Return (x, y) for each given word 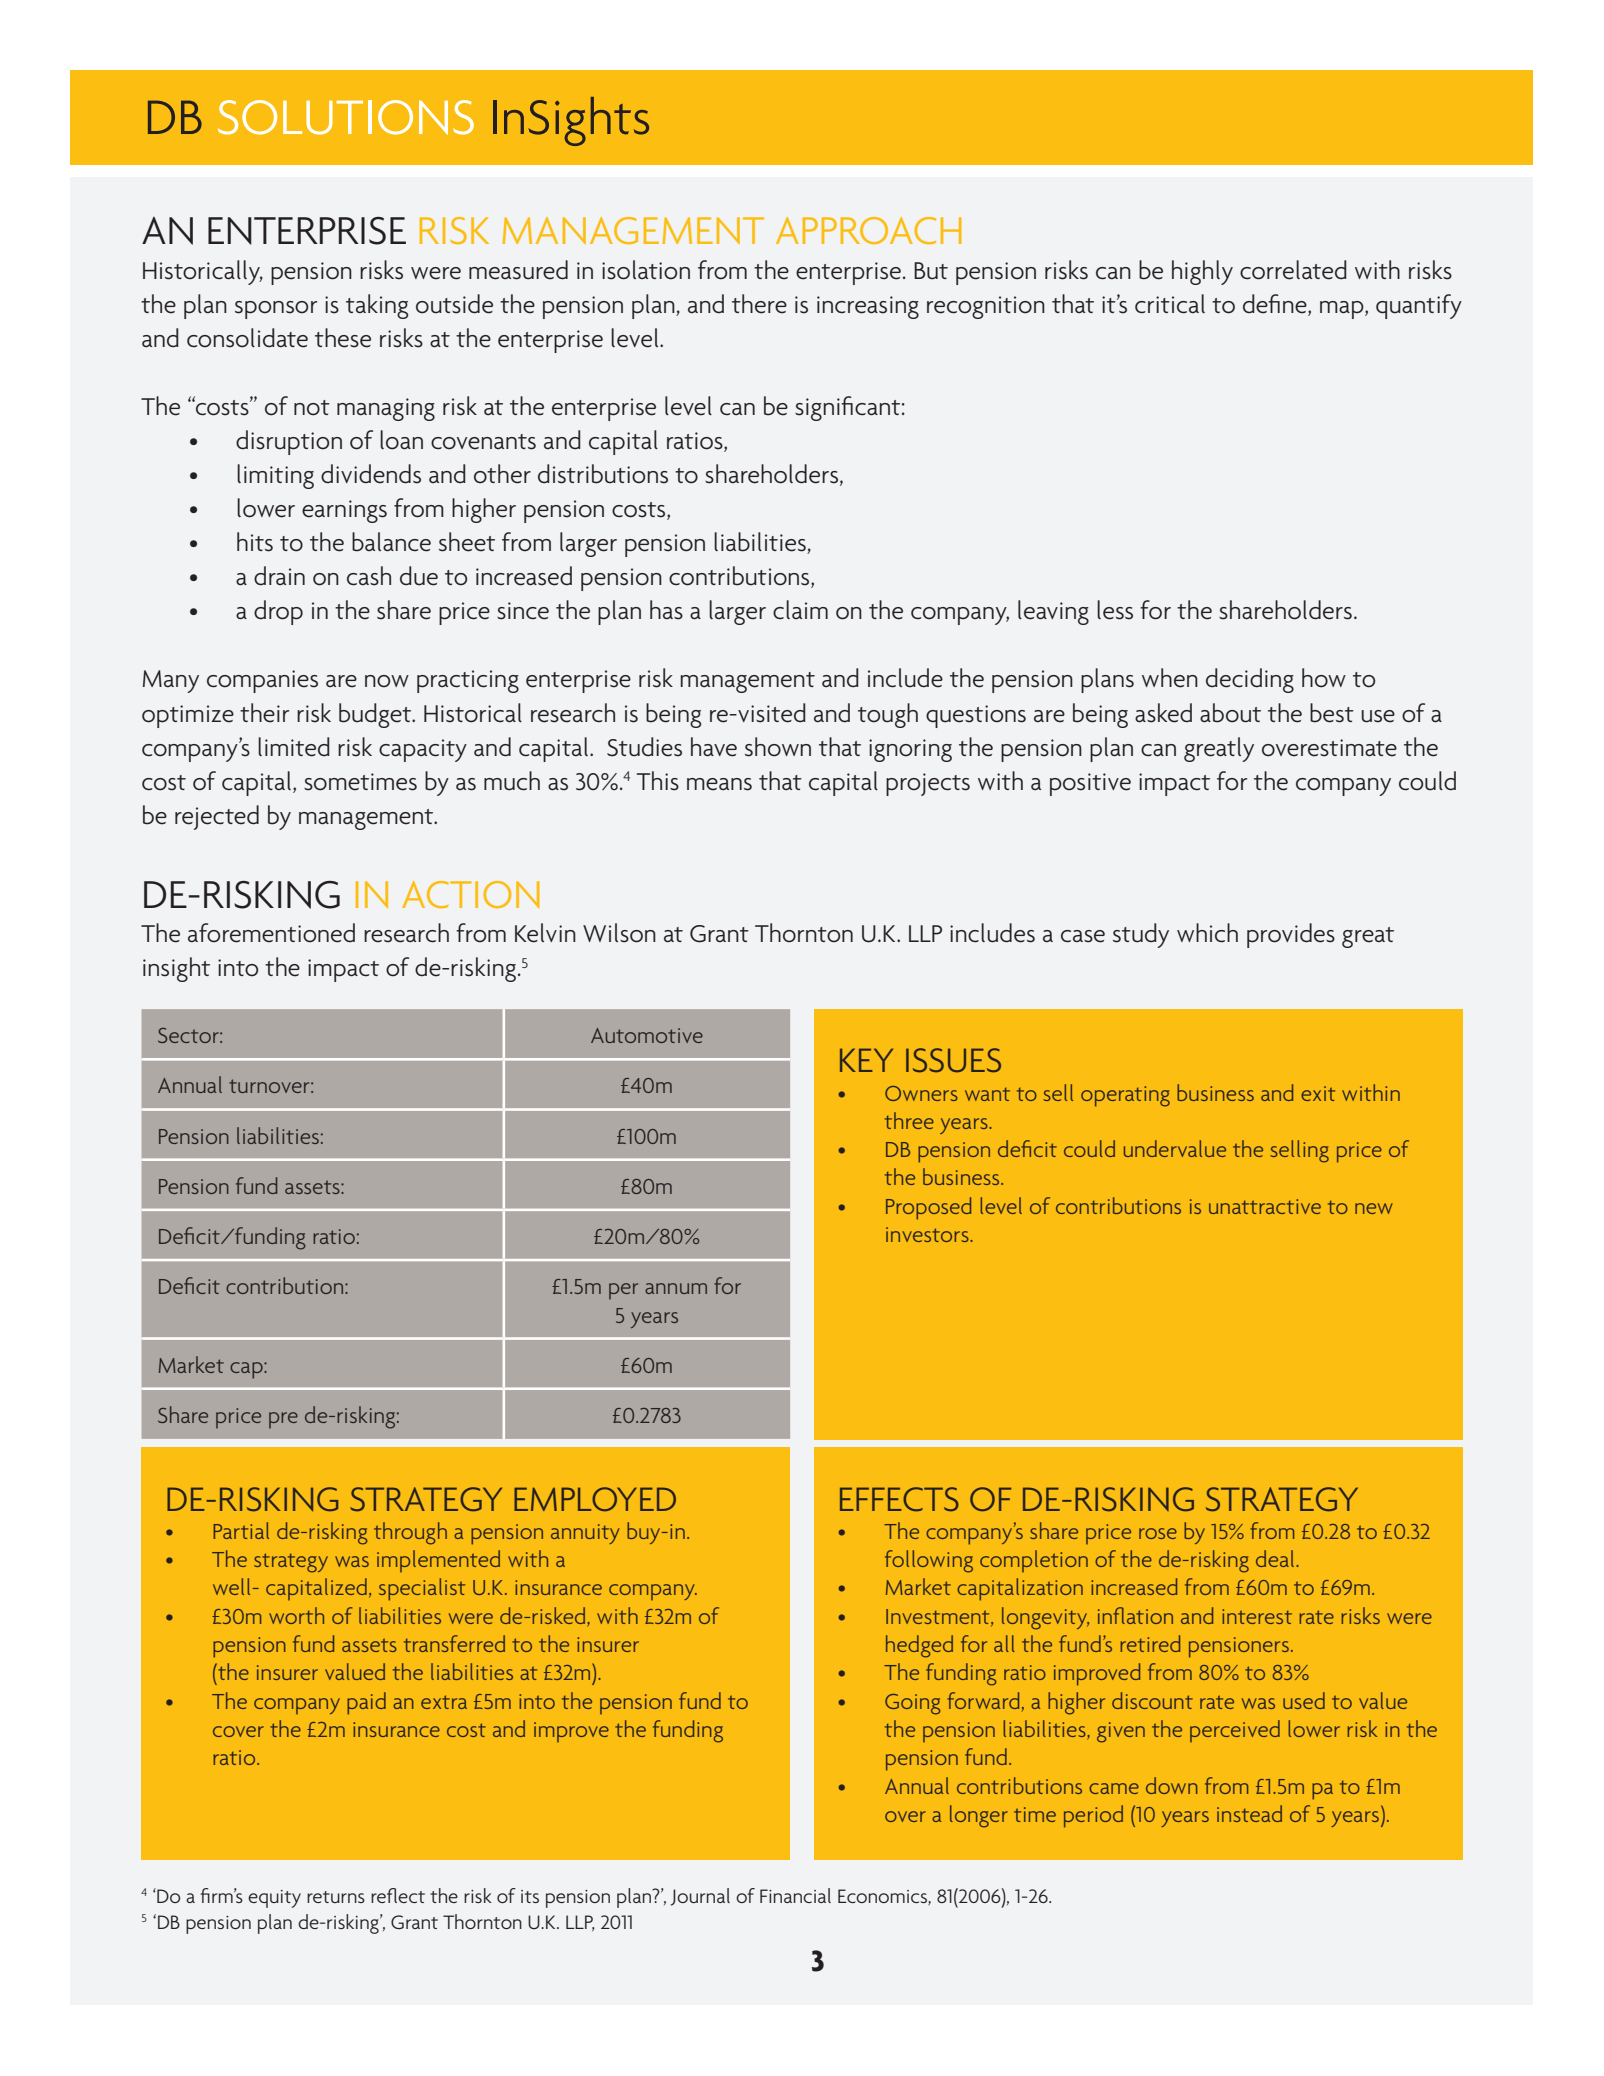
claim (800, 610)
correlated (1293, 270)
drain (279, 576)
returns (336, 1897)
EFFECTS (899, 1499)
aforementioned (271, 933)
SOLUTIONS (346, 117)
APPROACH (869, 230)
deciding (1250, 680)
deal (1276, 1558)
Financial (795, 1895)
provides (1291, 935)
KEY (866, 1060)
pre (283, 1420)
